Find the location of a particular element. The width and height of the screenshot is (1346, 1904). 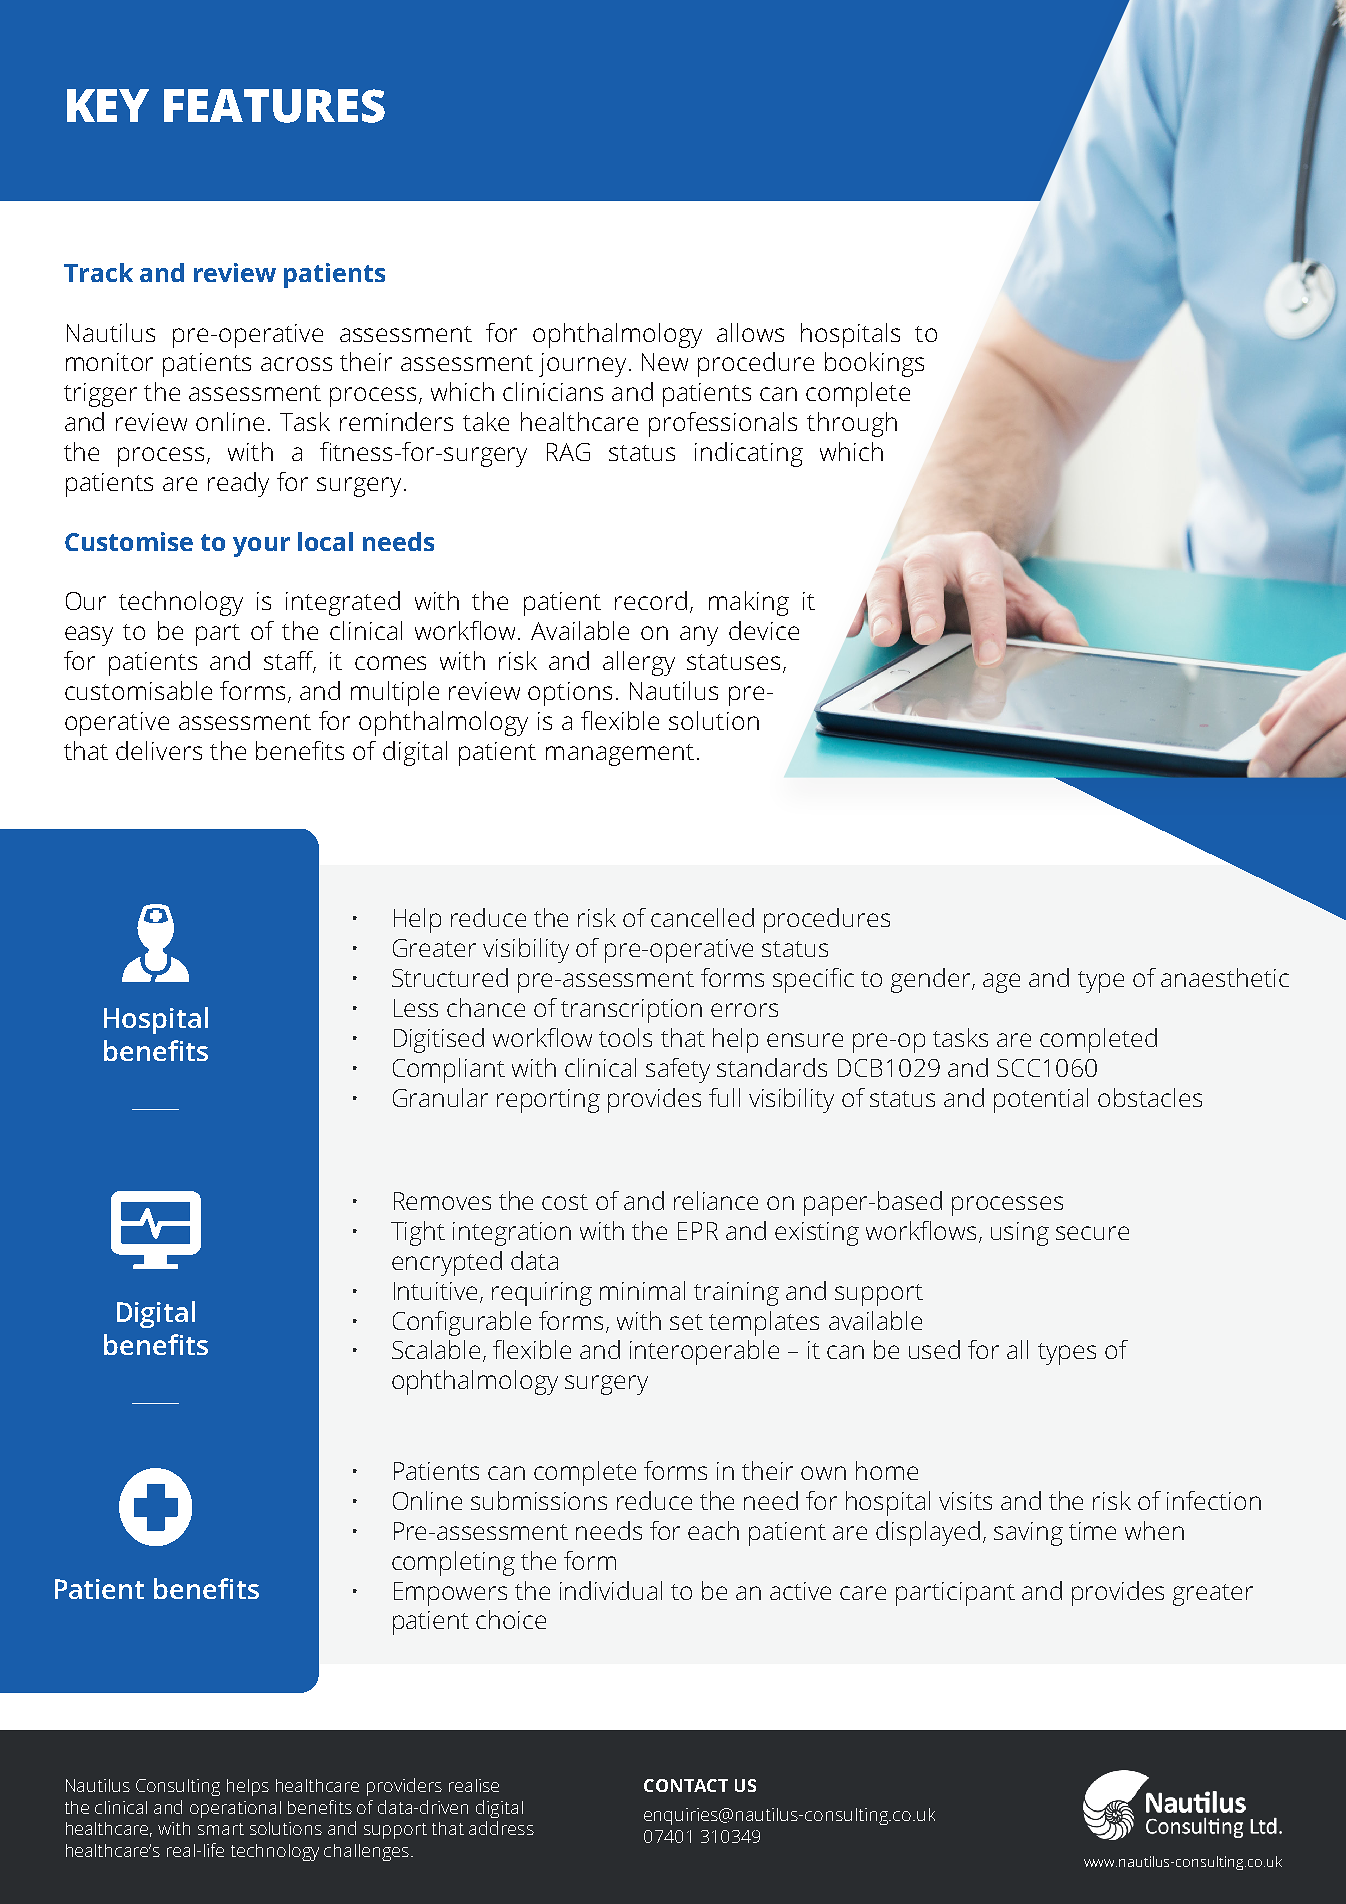

FEATURES is located at coordinates (274, 106).
